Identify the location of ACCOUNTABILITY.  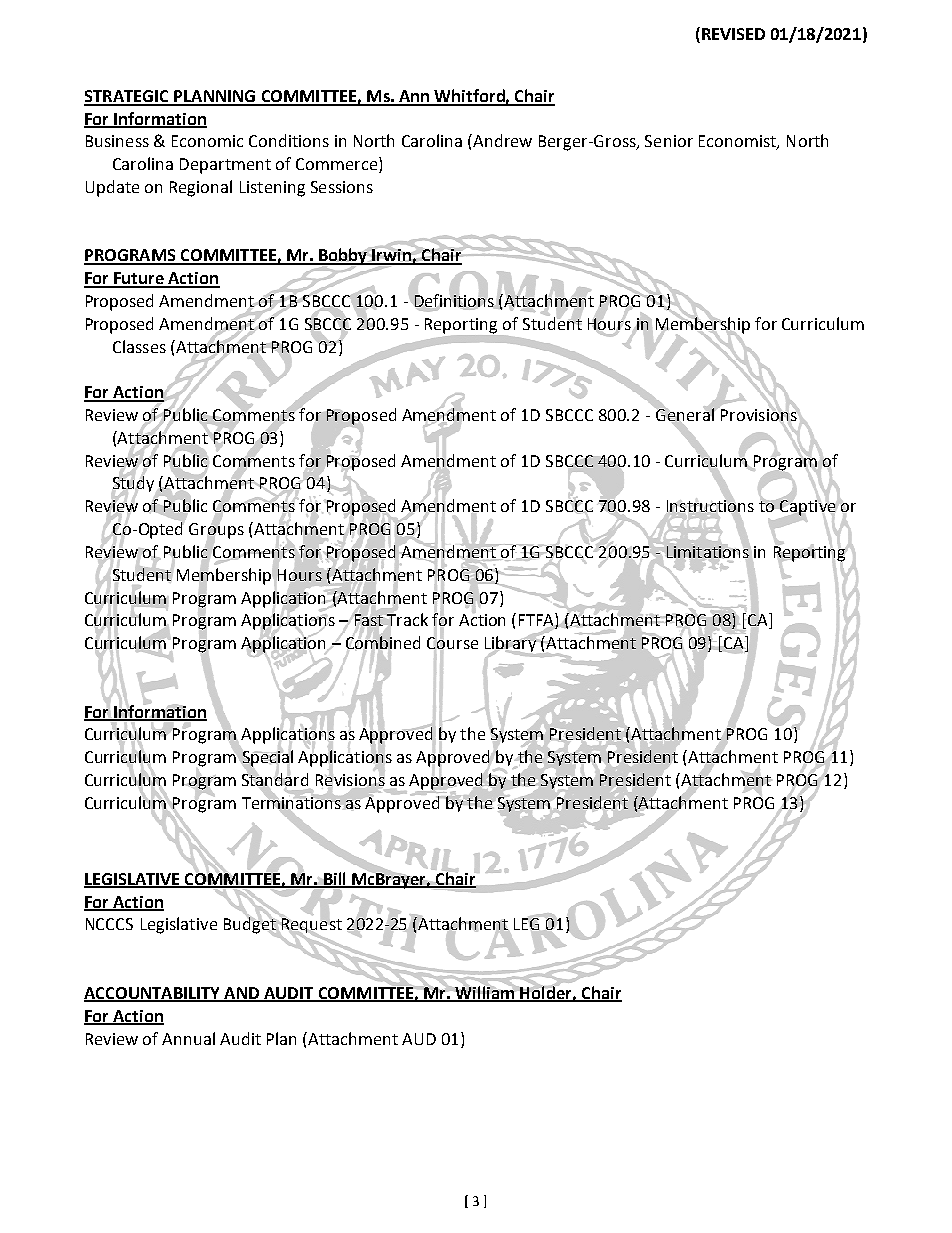
(153, 994).
